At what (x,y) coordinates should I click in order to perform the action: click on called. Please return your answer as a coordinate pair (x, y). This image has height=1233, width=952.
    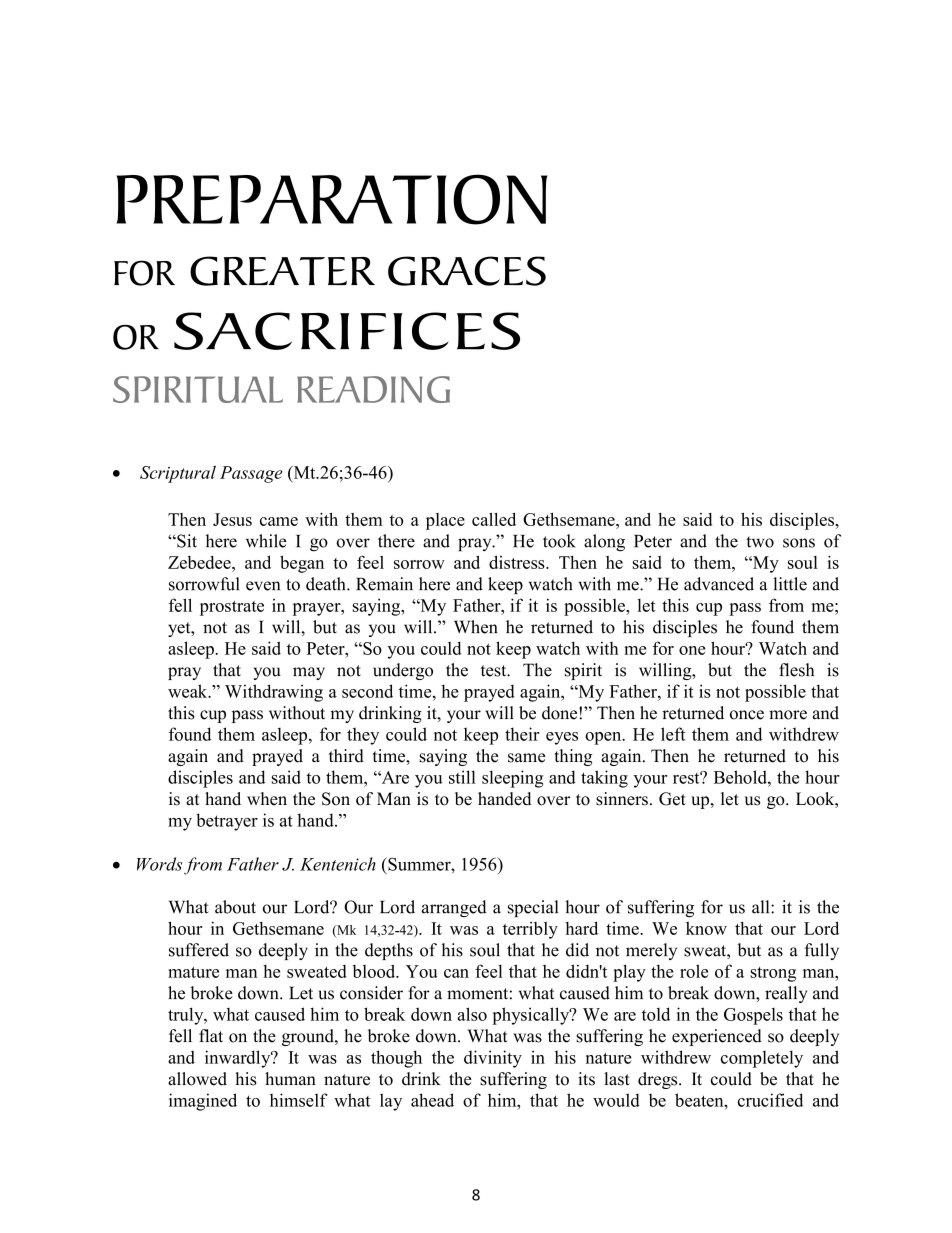
    Looking at the image, I should click on (494, 519).
